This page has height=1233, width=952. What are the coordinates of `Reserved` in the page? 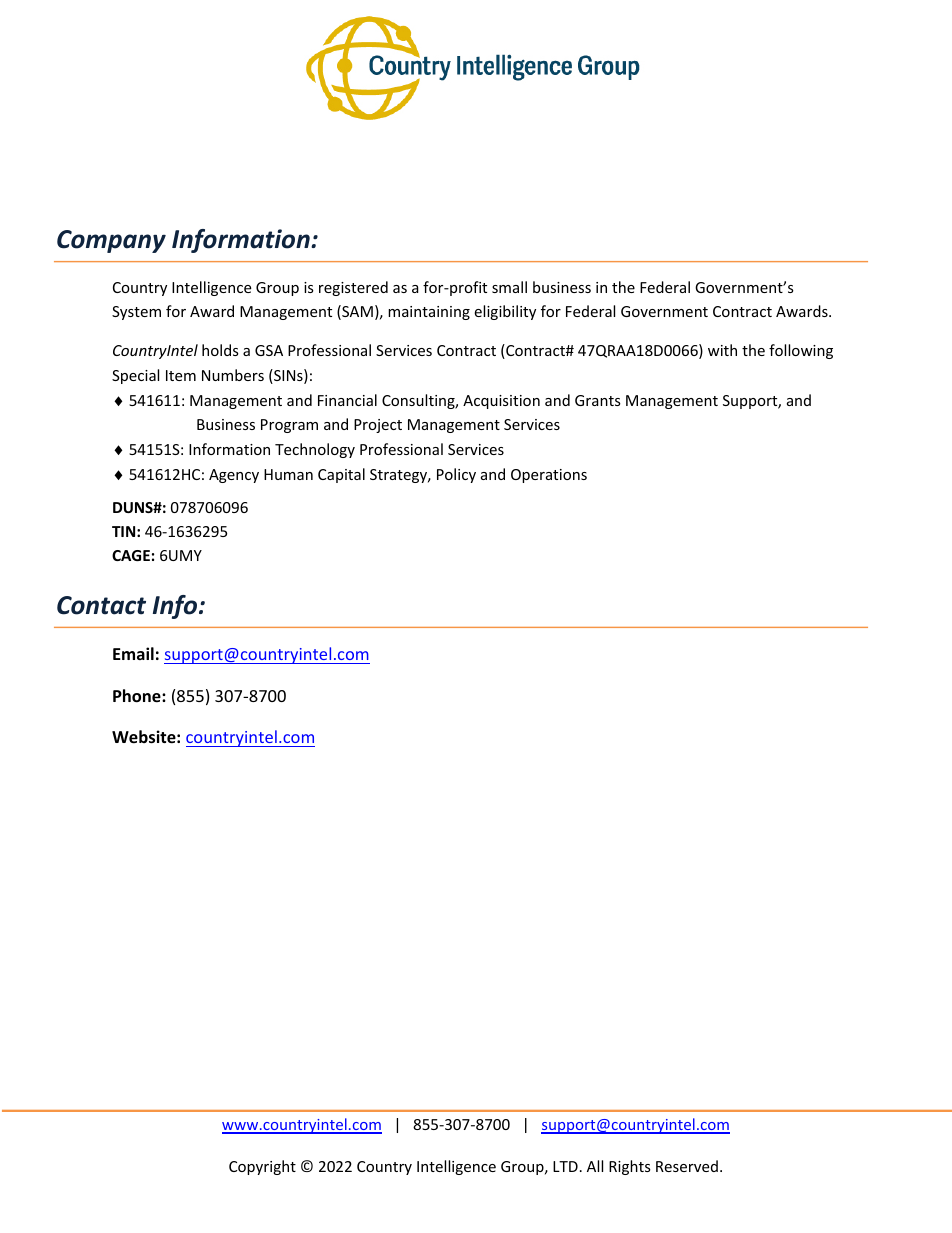 It's located at (687, 1166).
